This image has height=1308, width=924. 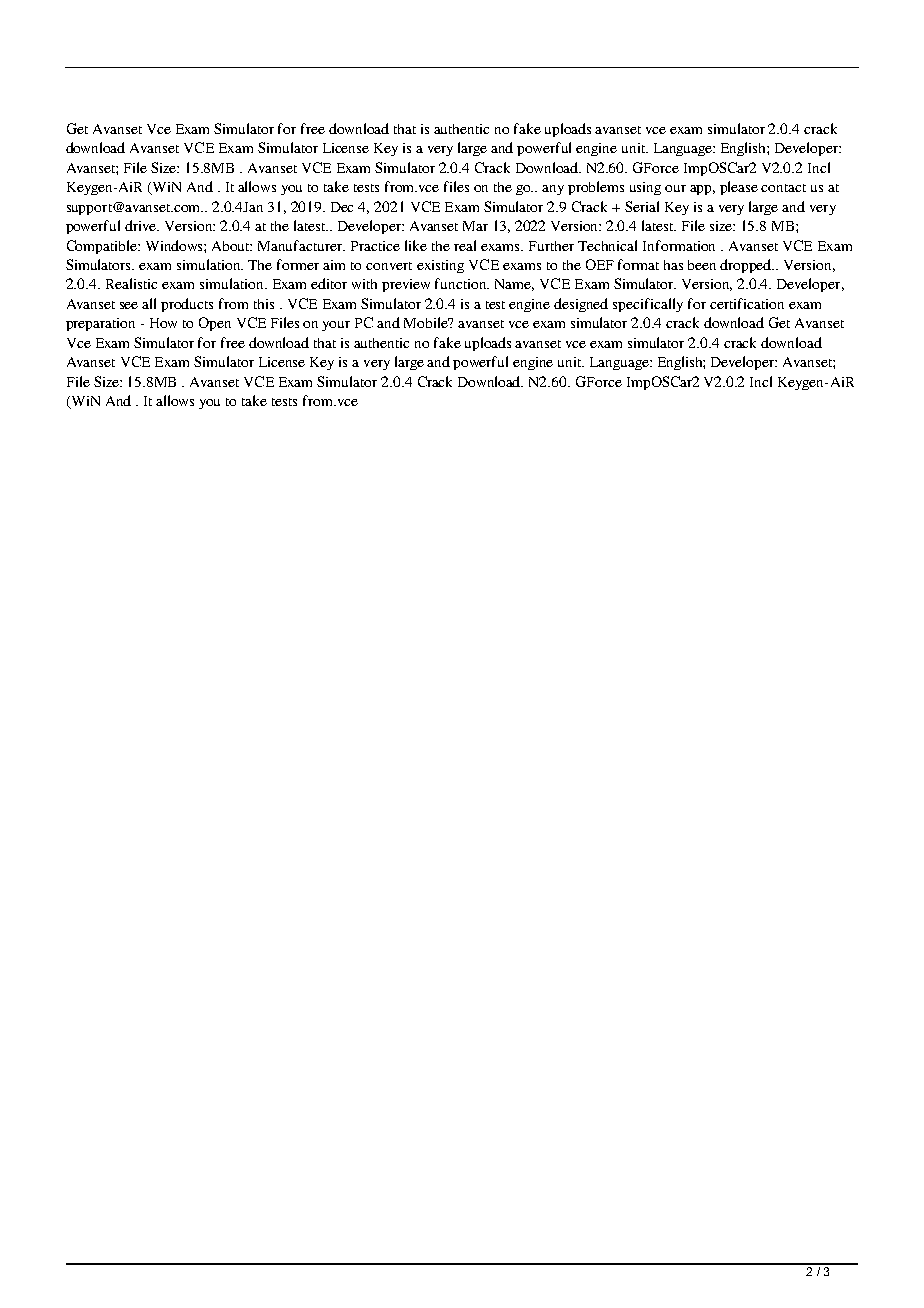 I want to click on function, so click(x=462, y=283).
